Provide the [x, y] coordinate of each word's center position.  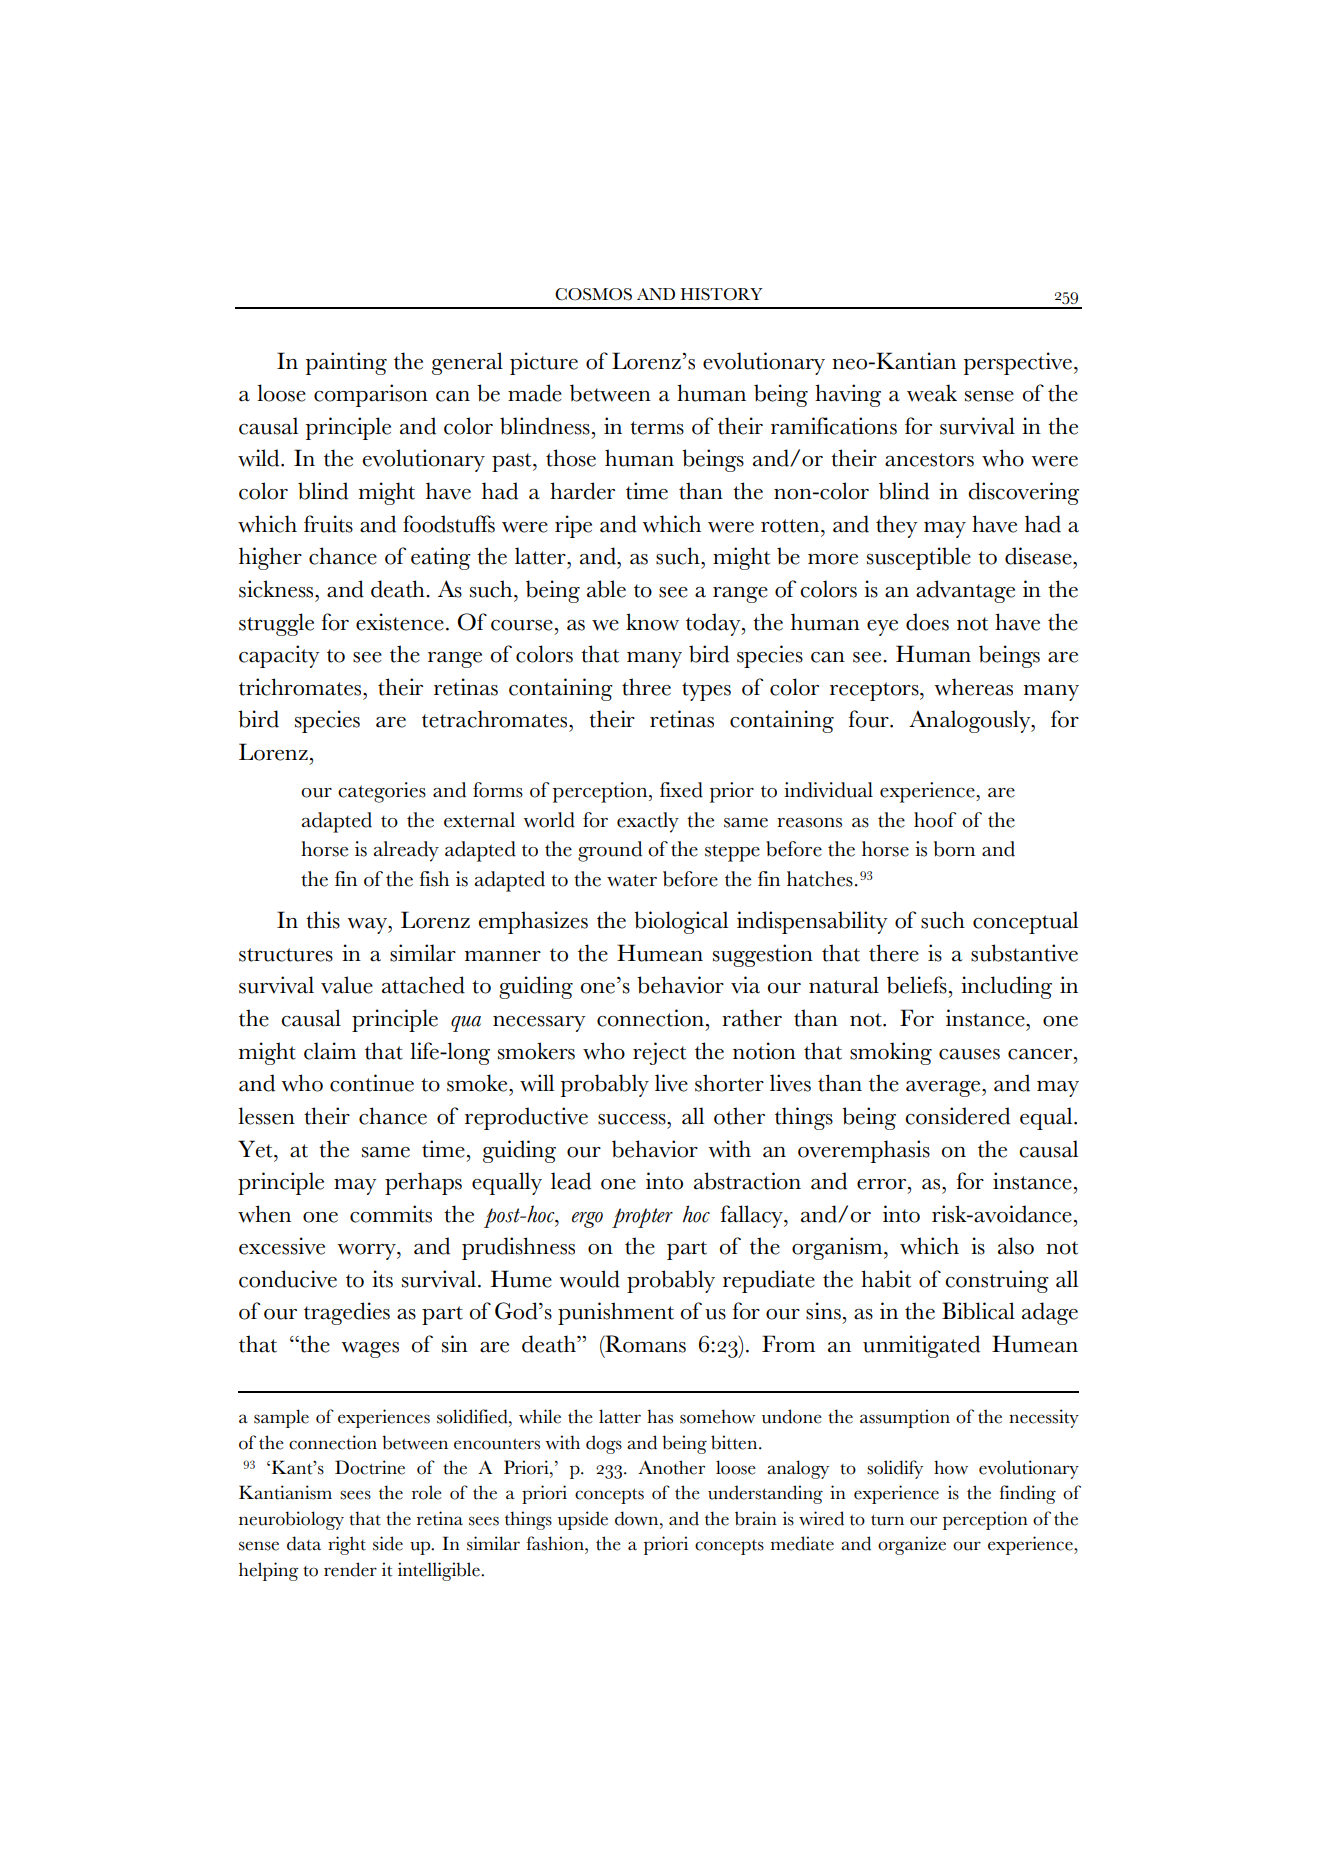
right [347, 1545]
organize [912, 1545]
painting [346, 363]
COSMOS [593, 294]
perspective [1019, 363]
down [638, 1518]
